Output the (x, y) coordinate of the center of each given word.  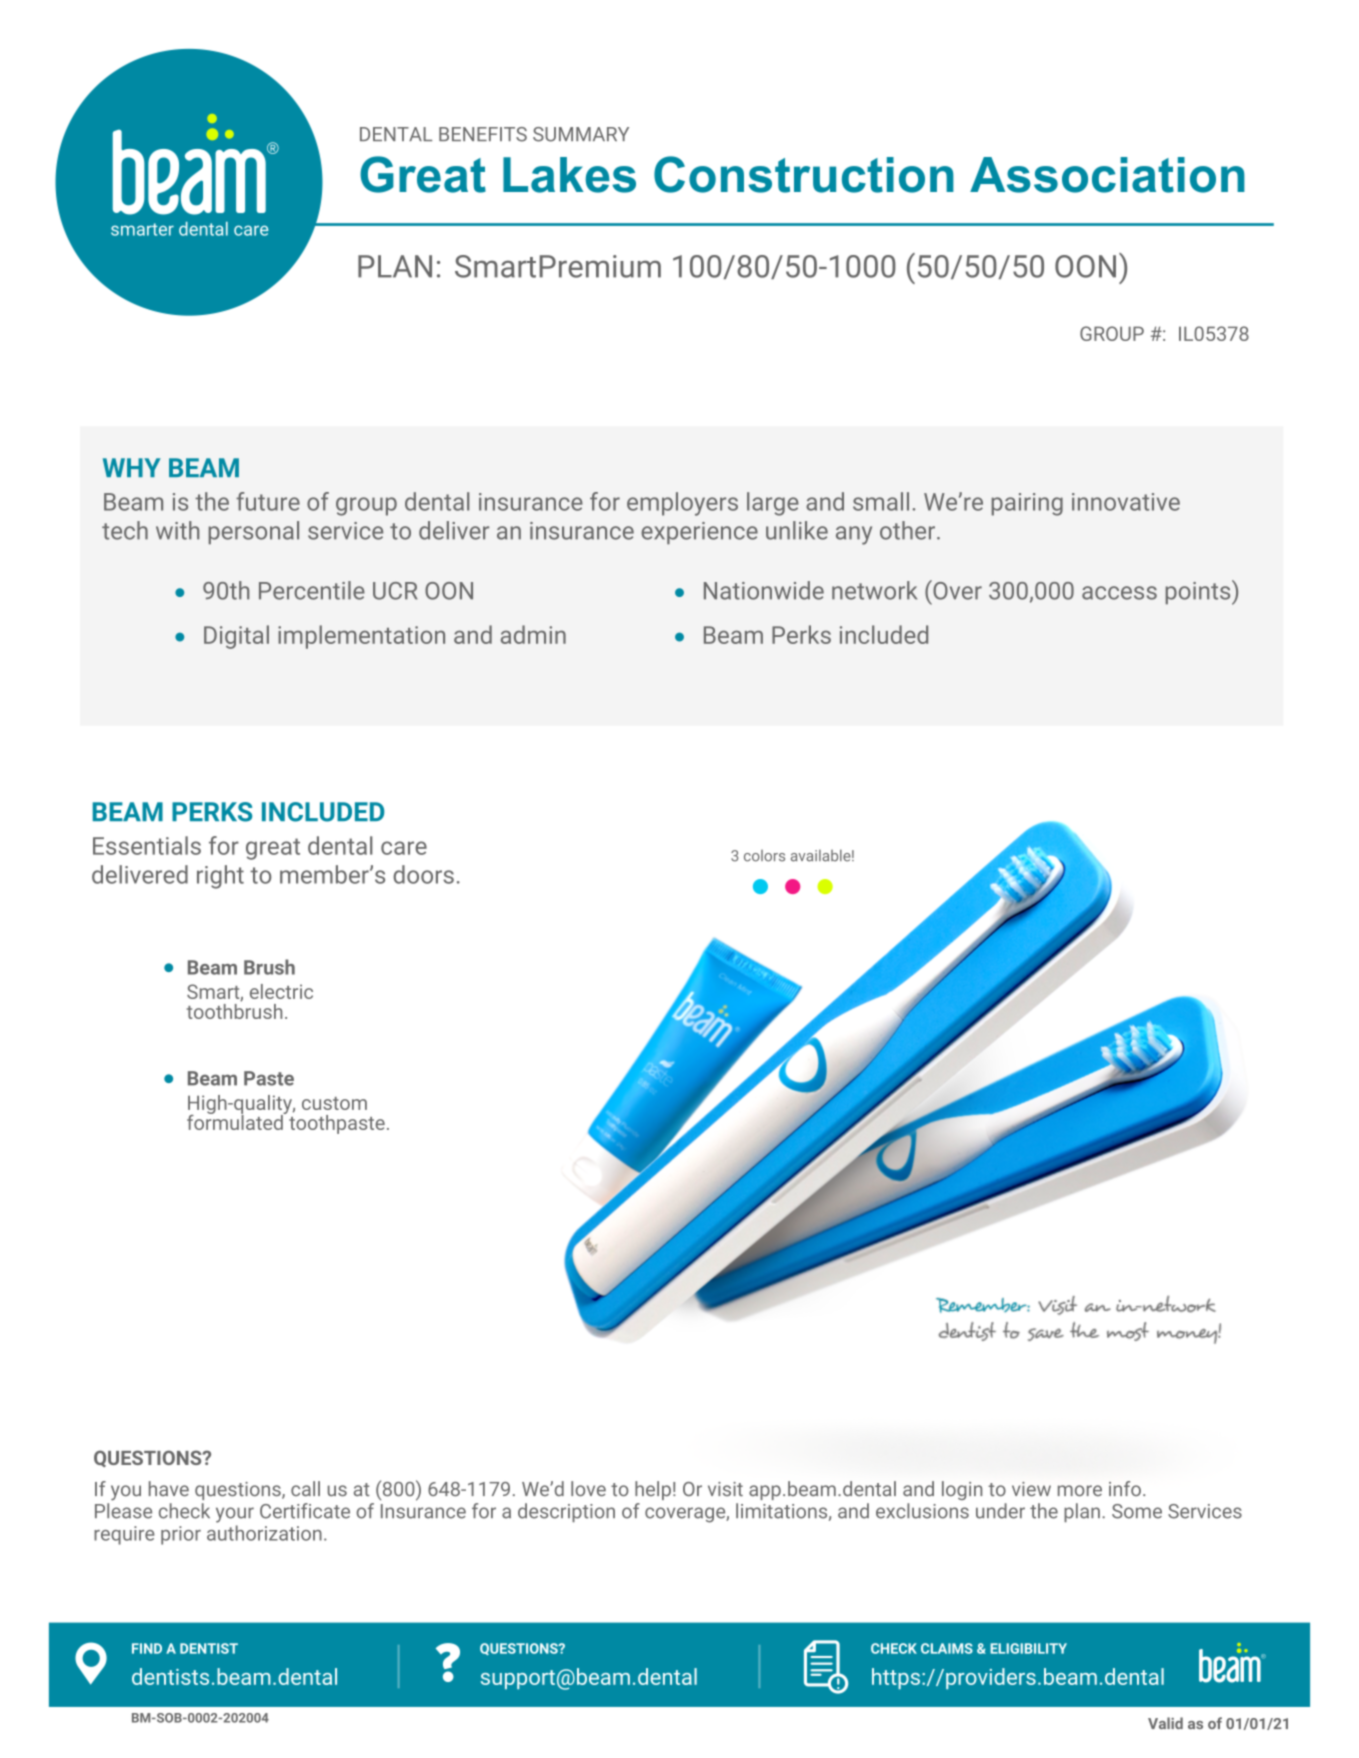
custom (334, 1103)
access (1119, 593)
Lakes (569, 175)
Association (1107, 175)
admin (533, 634)
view (1031, 1489)
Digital (236, 637)
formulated (236, 1121)
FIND (147, 1648)
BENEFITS (483, 134)
